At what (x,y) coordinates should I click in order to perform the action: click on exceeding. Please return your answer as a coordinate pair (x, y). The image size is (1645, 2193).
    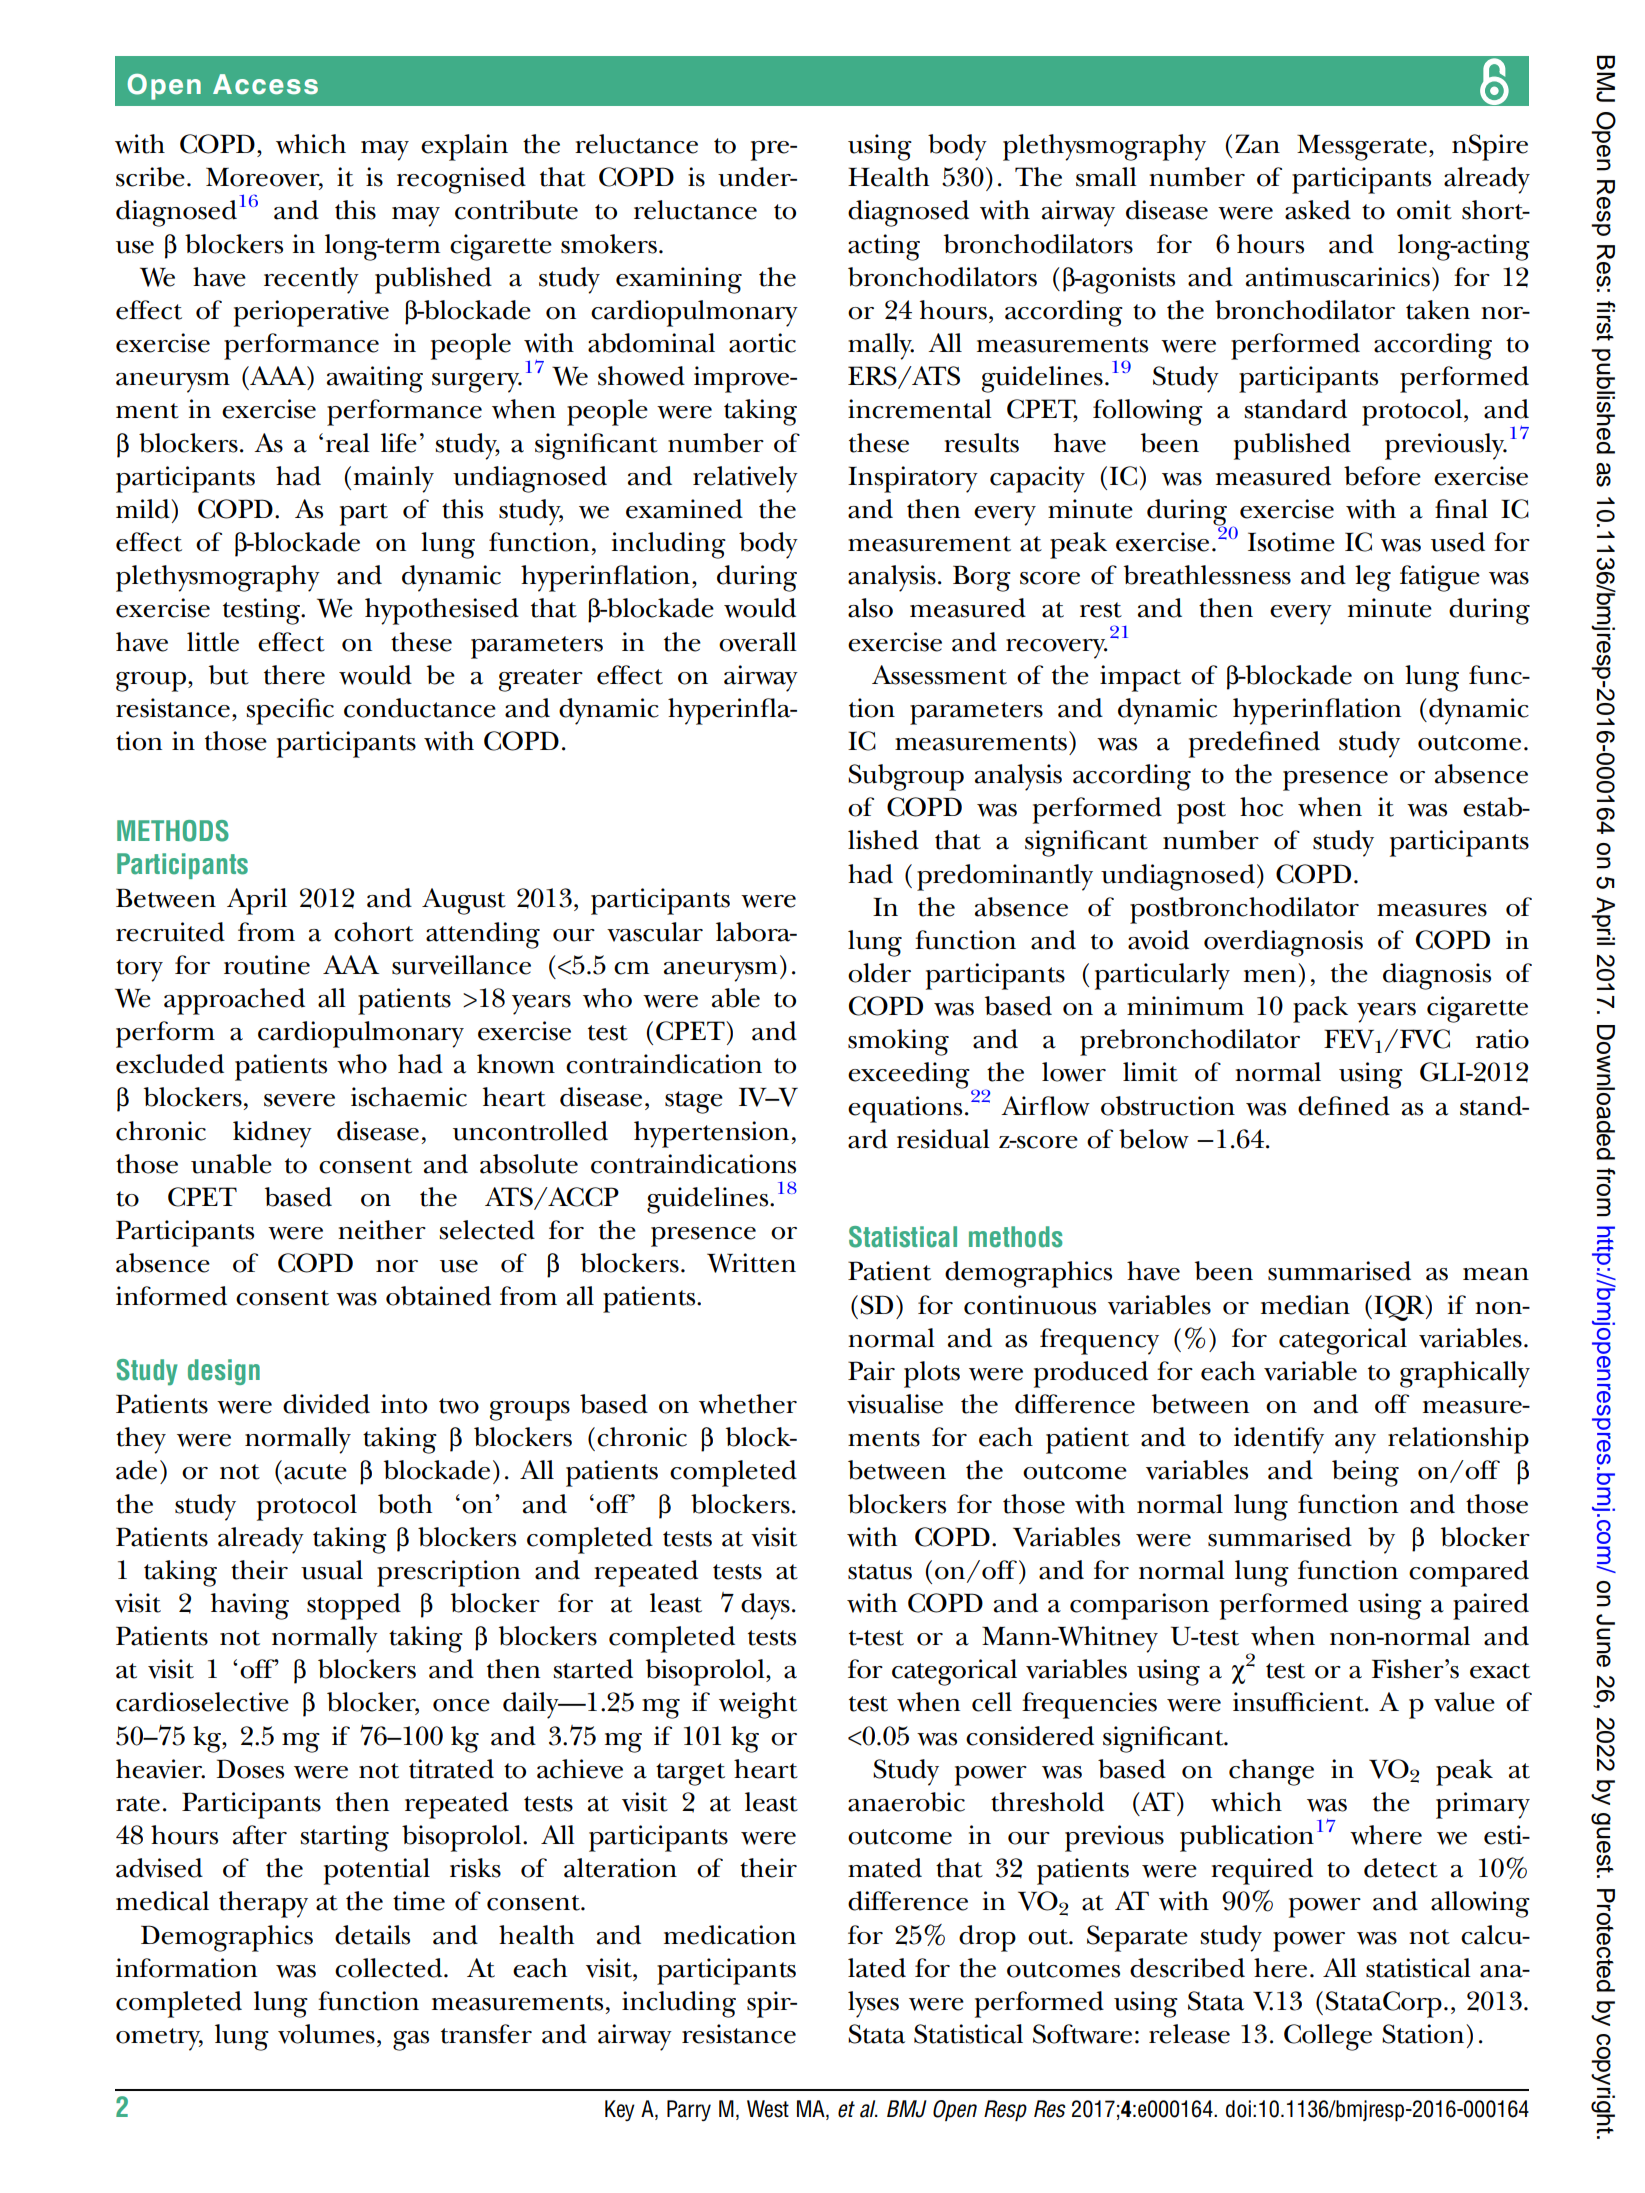
    Looking at the image, I should click on (909, 1075).
